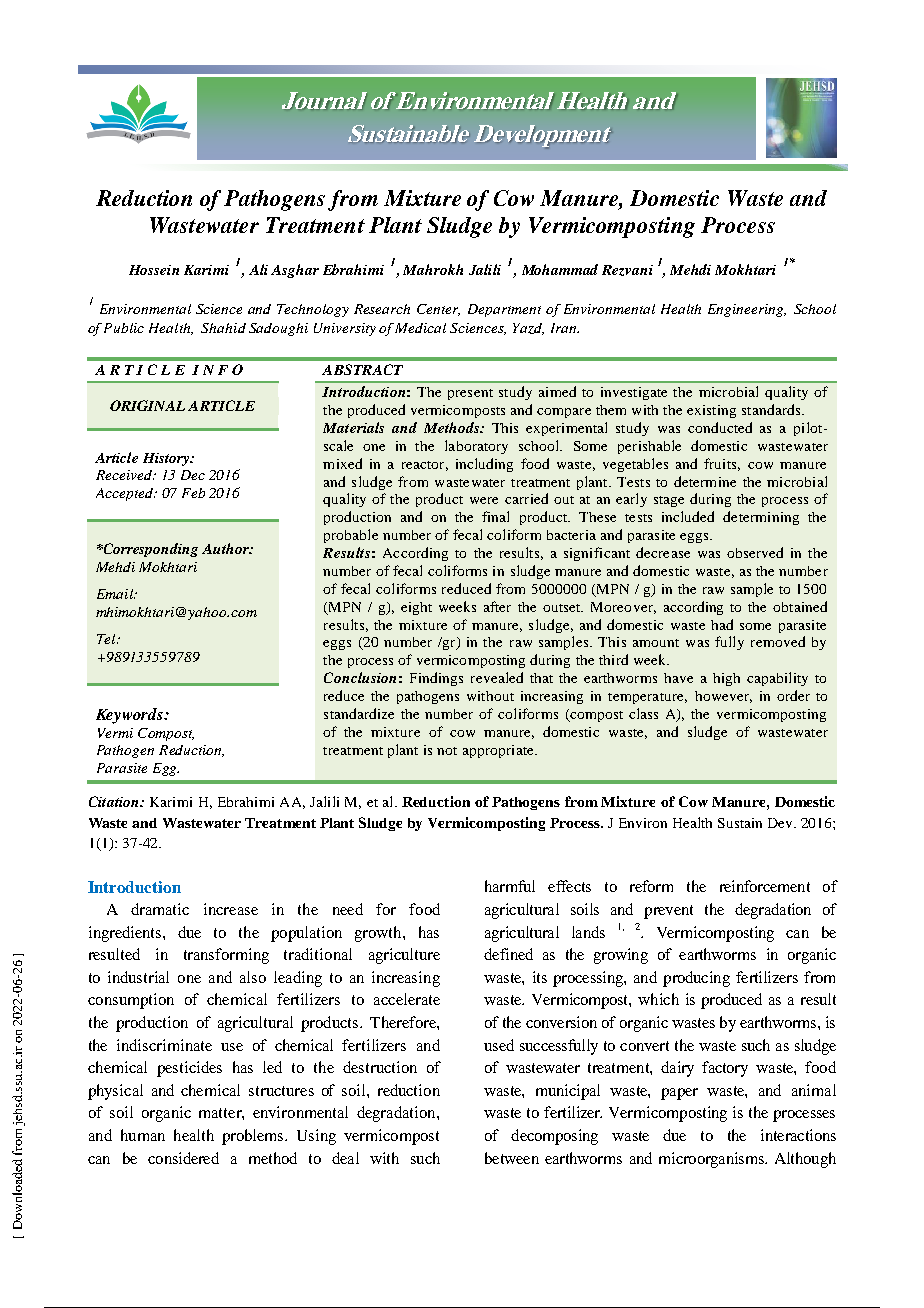 The height and width of the image is (1308, 924). Describe the element at coordinates (512, 1158) in the image. I see `between` at that location.
